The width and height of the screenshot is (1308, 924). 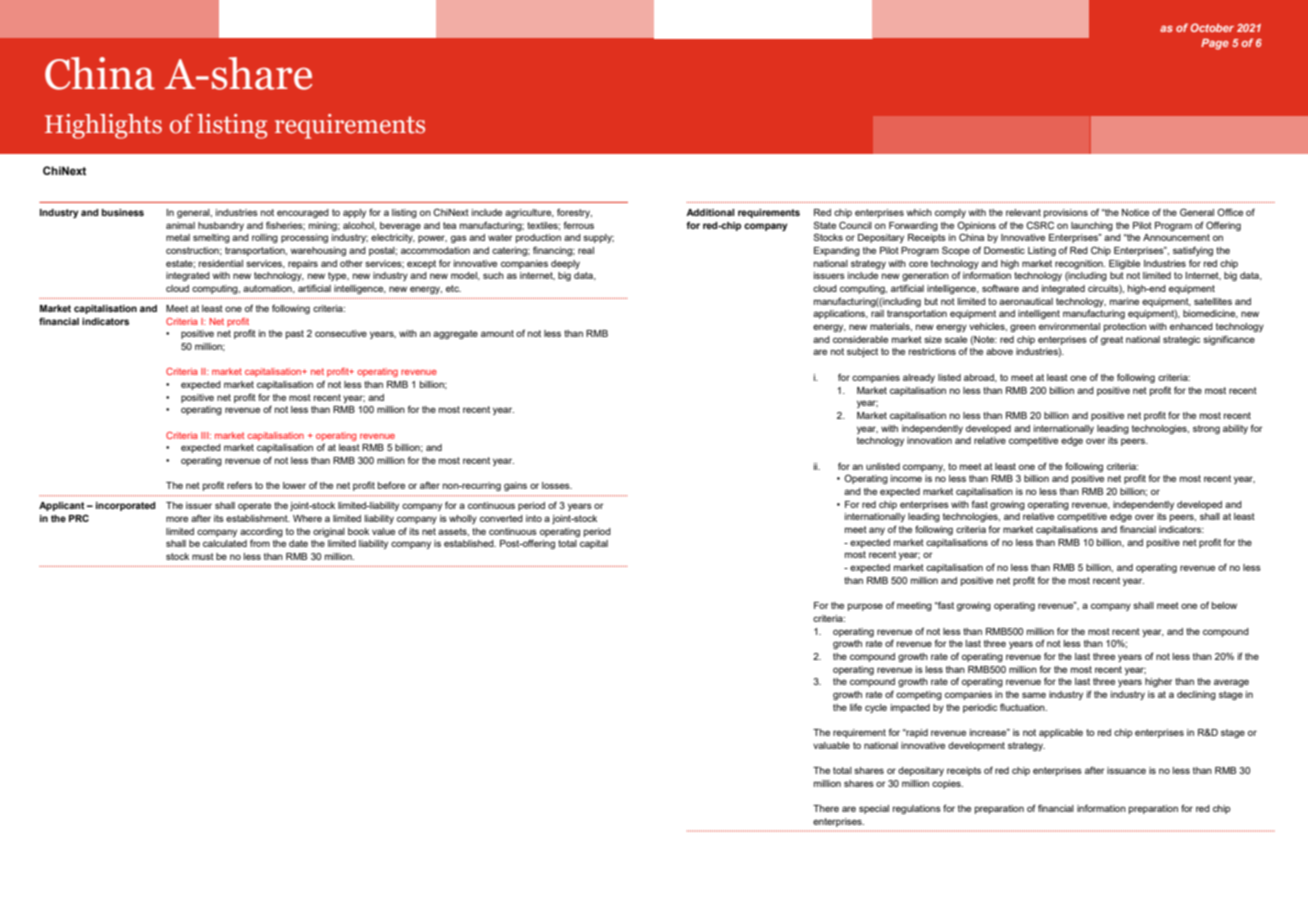 What do you see at coordinates (831, 745) in the screenshot?
I see `valuable` at bounding box center [831, 745].
